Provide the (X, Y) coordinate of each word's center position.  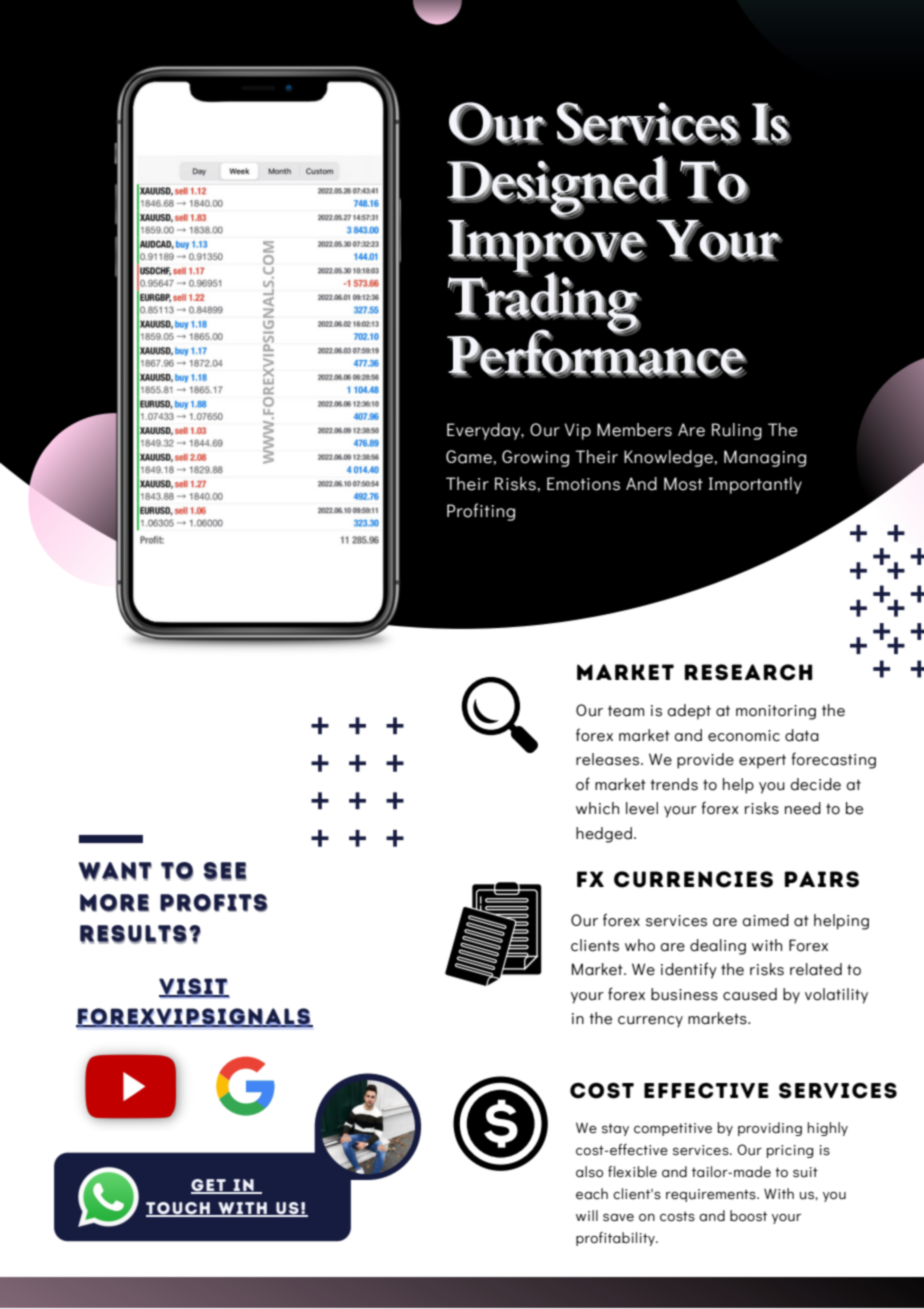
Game (469, 457)
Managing (765, 458)
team (626, 711)
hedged (604, 835)
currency (650, 1022)
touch (179, 1209)
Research (748, 672)
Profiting (481, 512)
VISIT (194, 988)
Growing (535, 458)
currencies (693, 879)
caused (750, 994)
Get (209, 1186)
